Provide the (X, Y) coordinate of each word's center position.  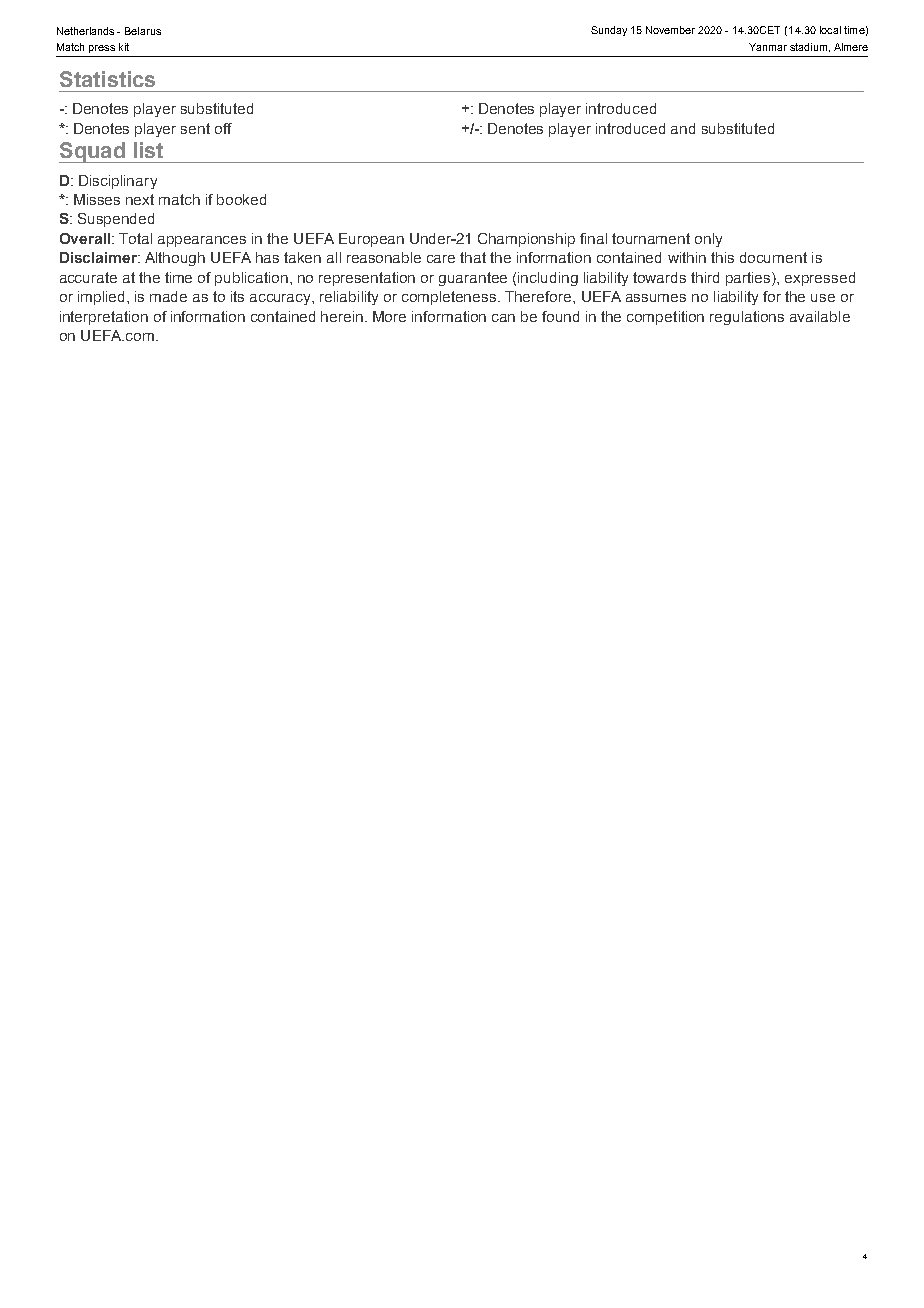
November (670, 30)
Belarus (143, 31)
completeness (450, 298)
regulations (747, 318)
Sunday (609, 31)
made (168, 296)
